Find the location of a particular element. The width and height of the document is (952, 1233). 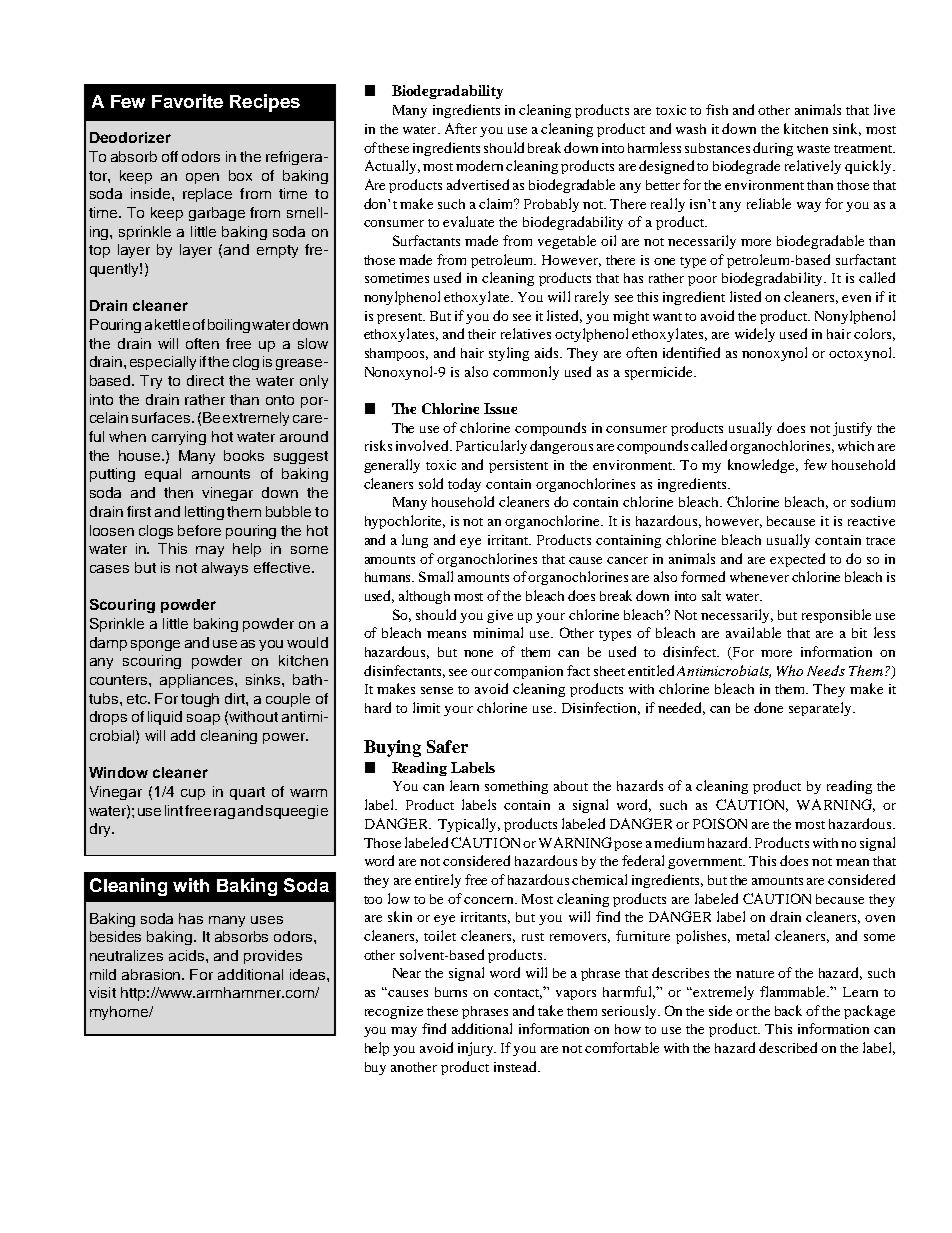

injury is located at coordinates (477, 1049).
